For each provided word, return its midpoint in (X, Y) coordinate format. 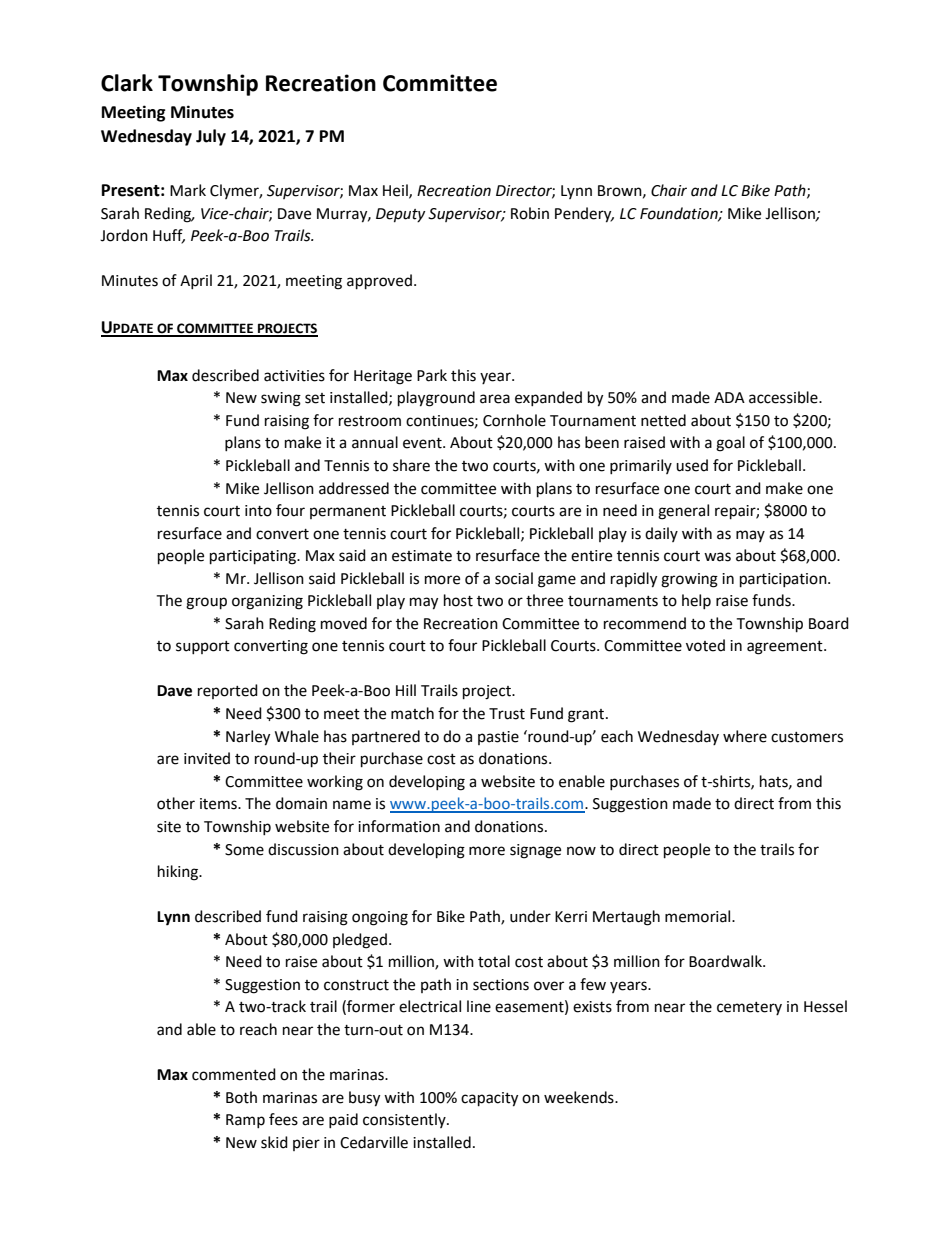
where (745, 736)
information (399, 826)
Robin (530, 213)
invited (207, 758)
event (423, 443)
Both (241, 1097)
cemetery (749, 1008)
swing (281, 399)
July (211, 137)
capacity (489, 1099)
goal (730, 444)
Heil (396, 191)
